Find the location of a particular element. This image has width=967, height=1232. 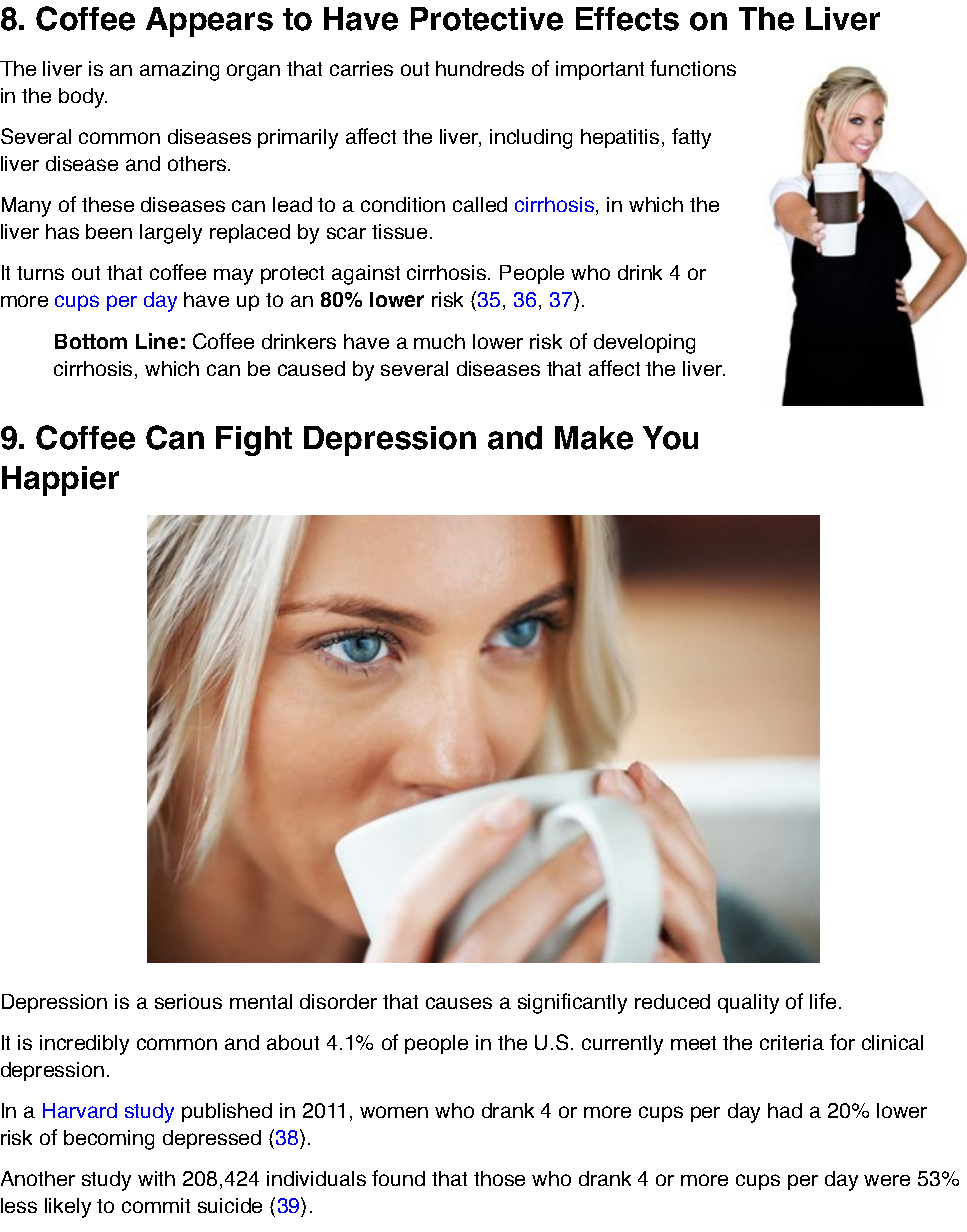

those is located at coordinates (499, 1178).
